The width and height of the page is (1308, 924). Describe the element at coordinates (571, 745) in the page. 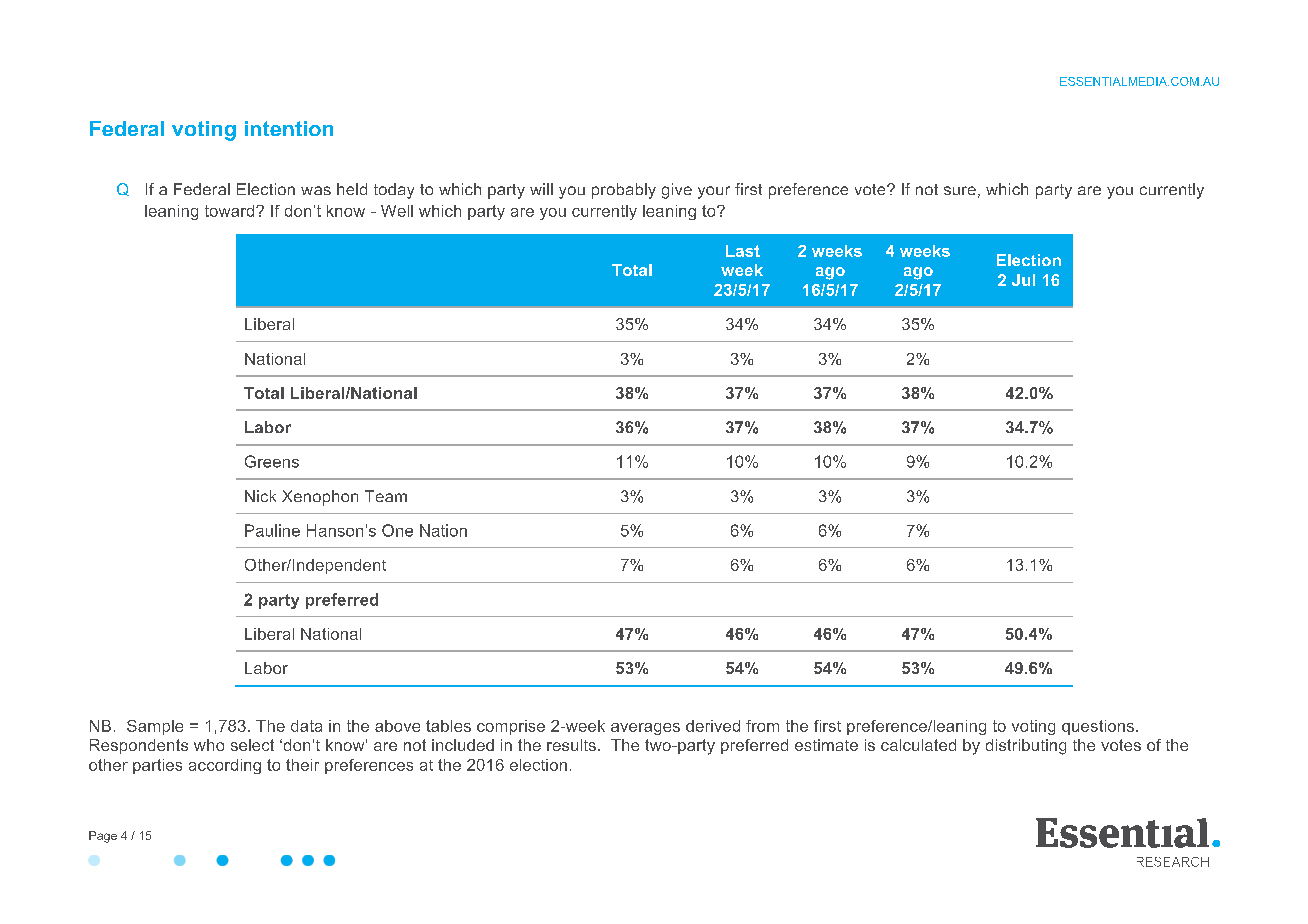

I see `results` at that location.
